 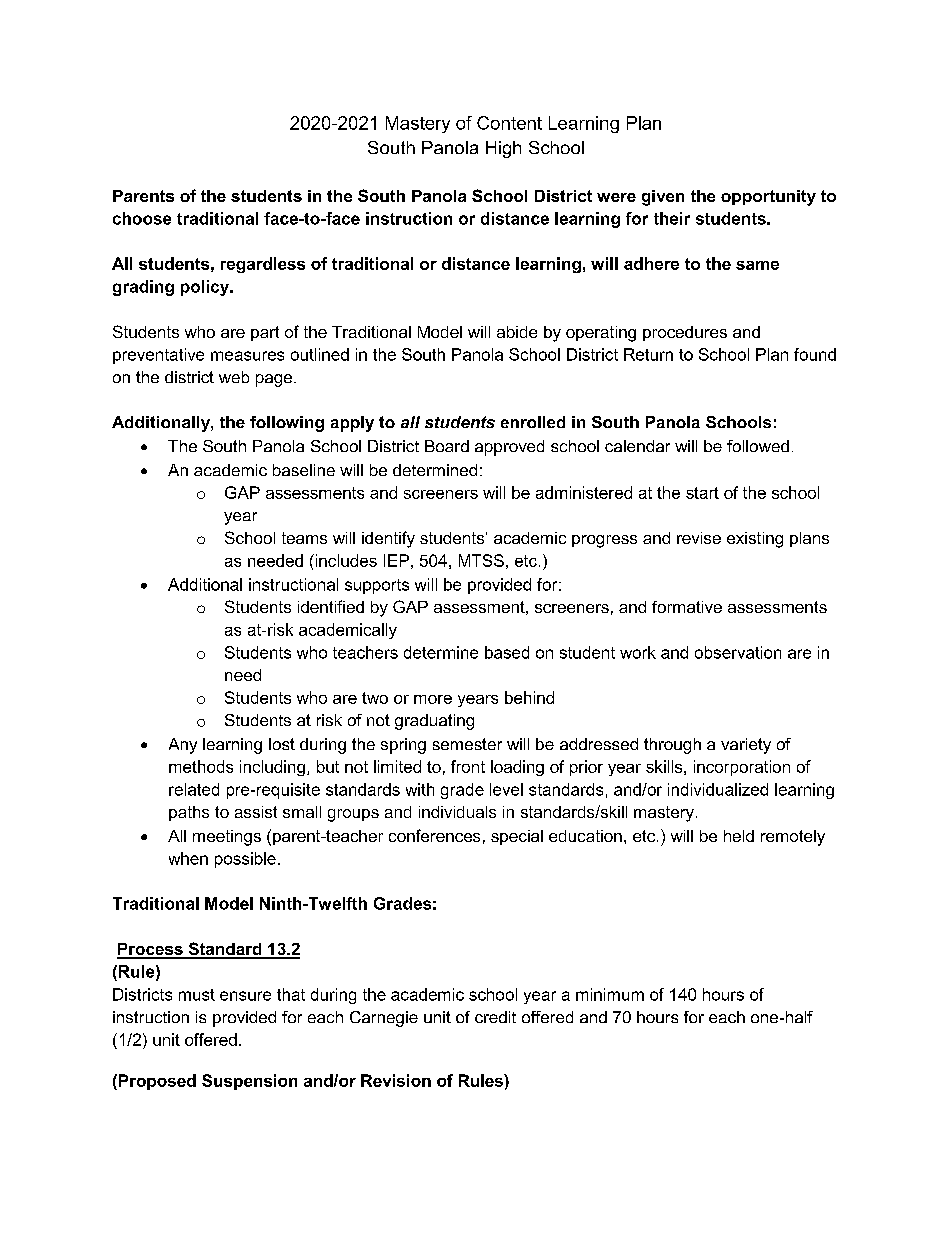 What do you see at coordinates (481, 560) in the screenshot?
I see `MTSS` at bounding box center [481, 560].
